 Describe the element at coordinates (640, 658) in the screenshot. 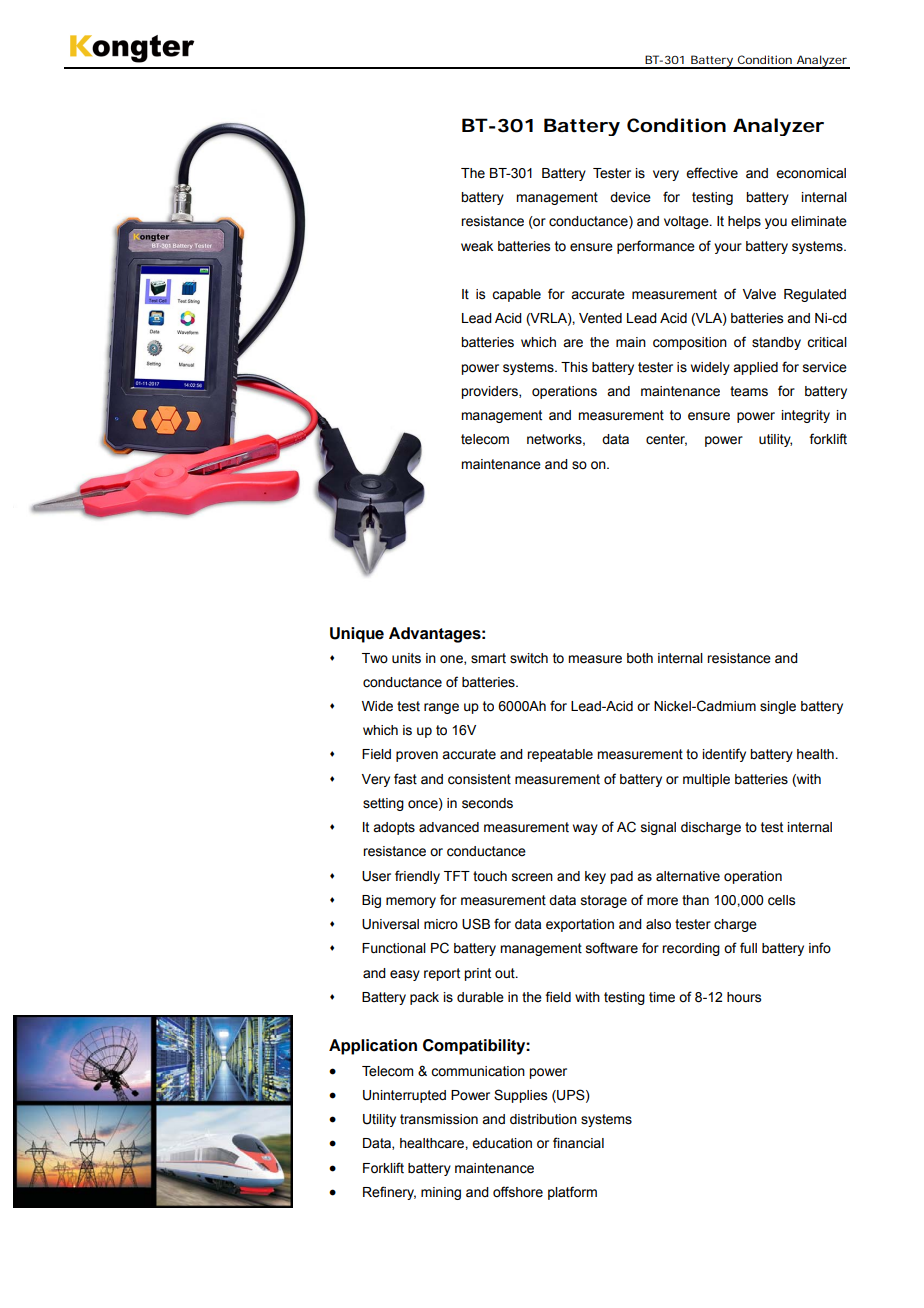

I see `both` at that location.
